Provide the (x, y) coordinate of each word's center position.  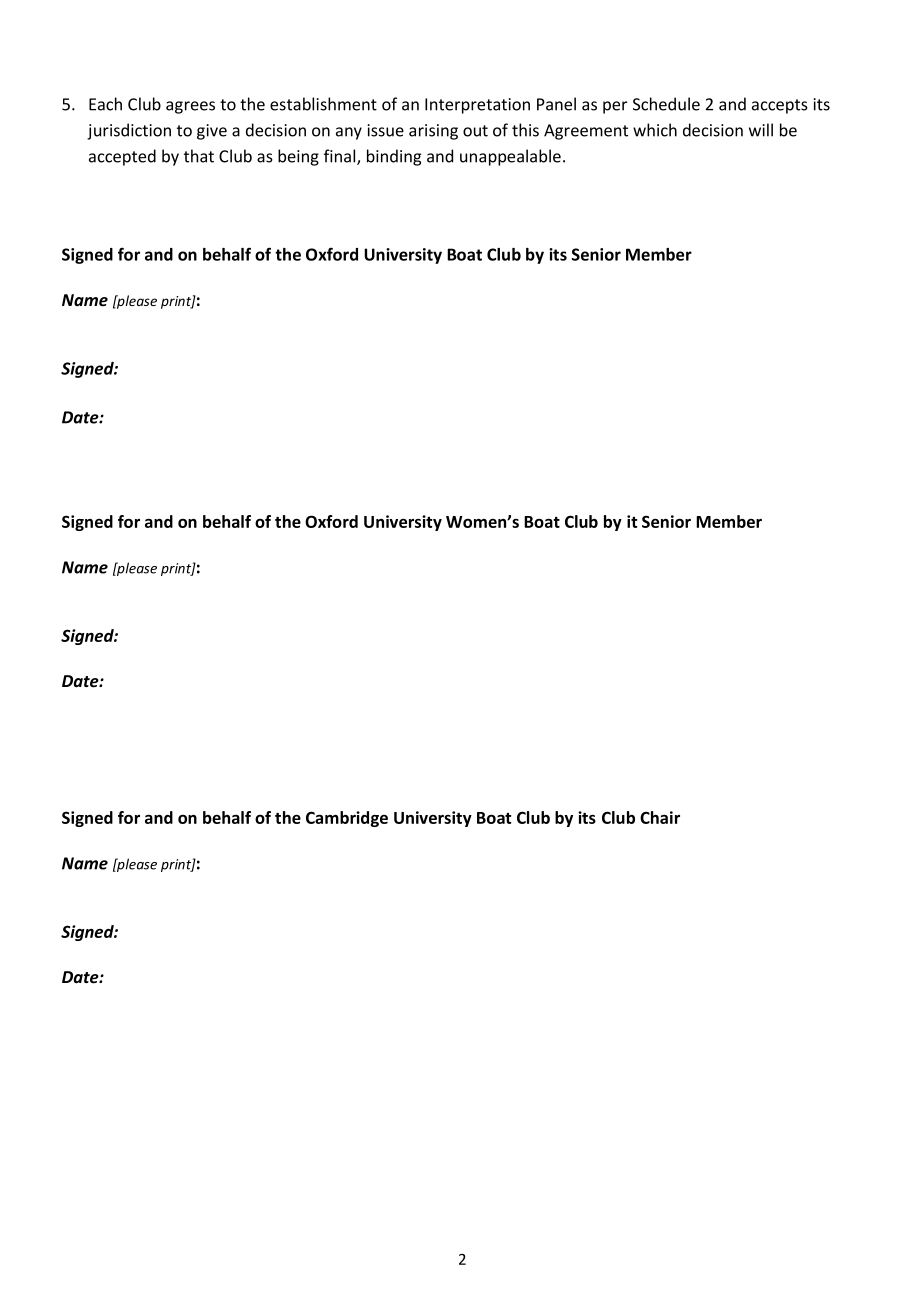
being (298, 157)
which (655, 130)
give (212, 132)
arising (433, 132)
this (525, 130)
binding (394, 157)
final (341, 157)
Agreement (586, 132)
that (199, 156)
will (761, 130)
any (349, 133)
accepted (122, 157)
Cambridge (347, 819)
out (475, 131)
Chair (660, 817)
